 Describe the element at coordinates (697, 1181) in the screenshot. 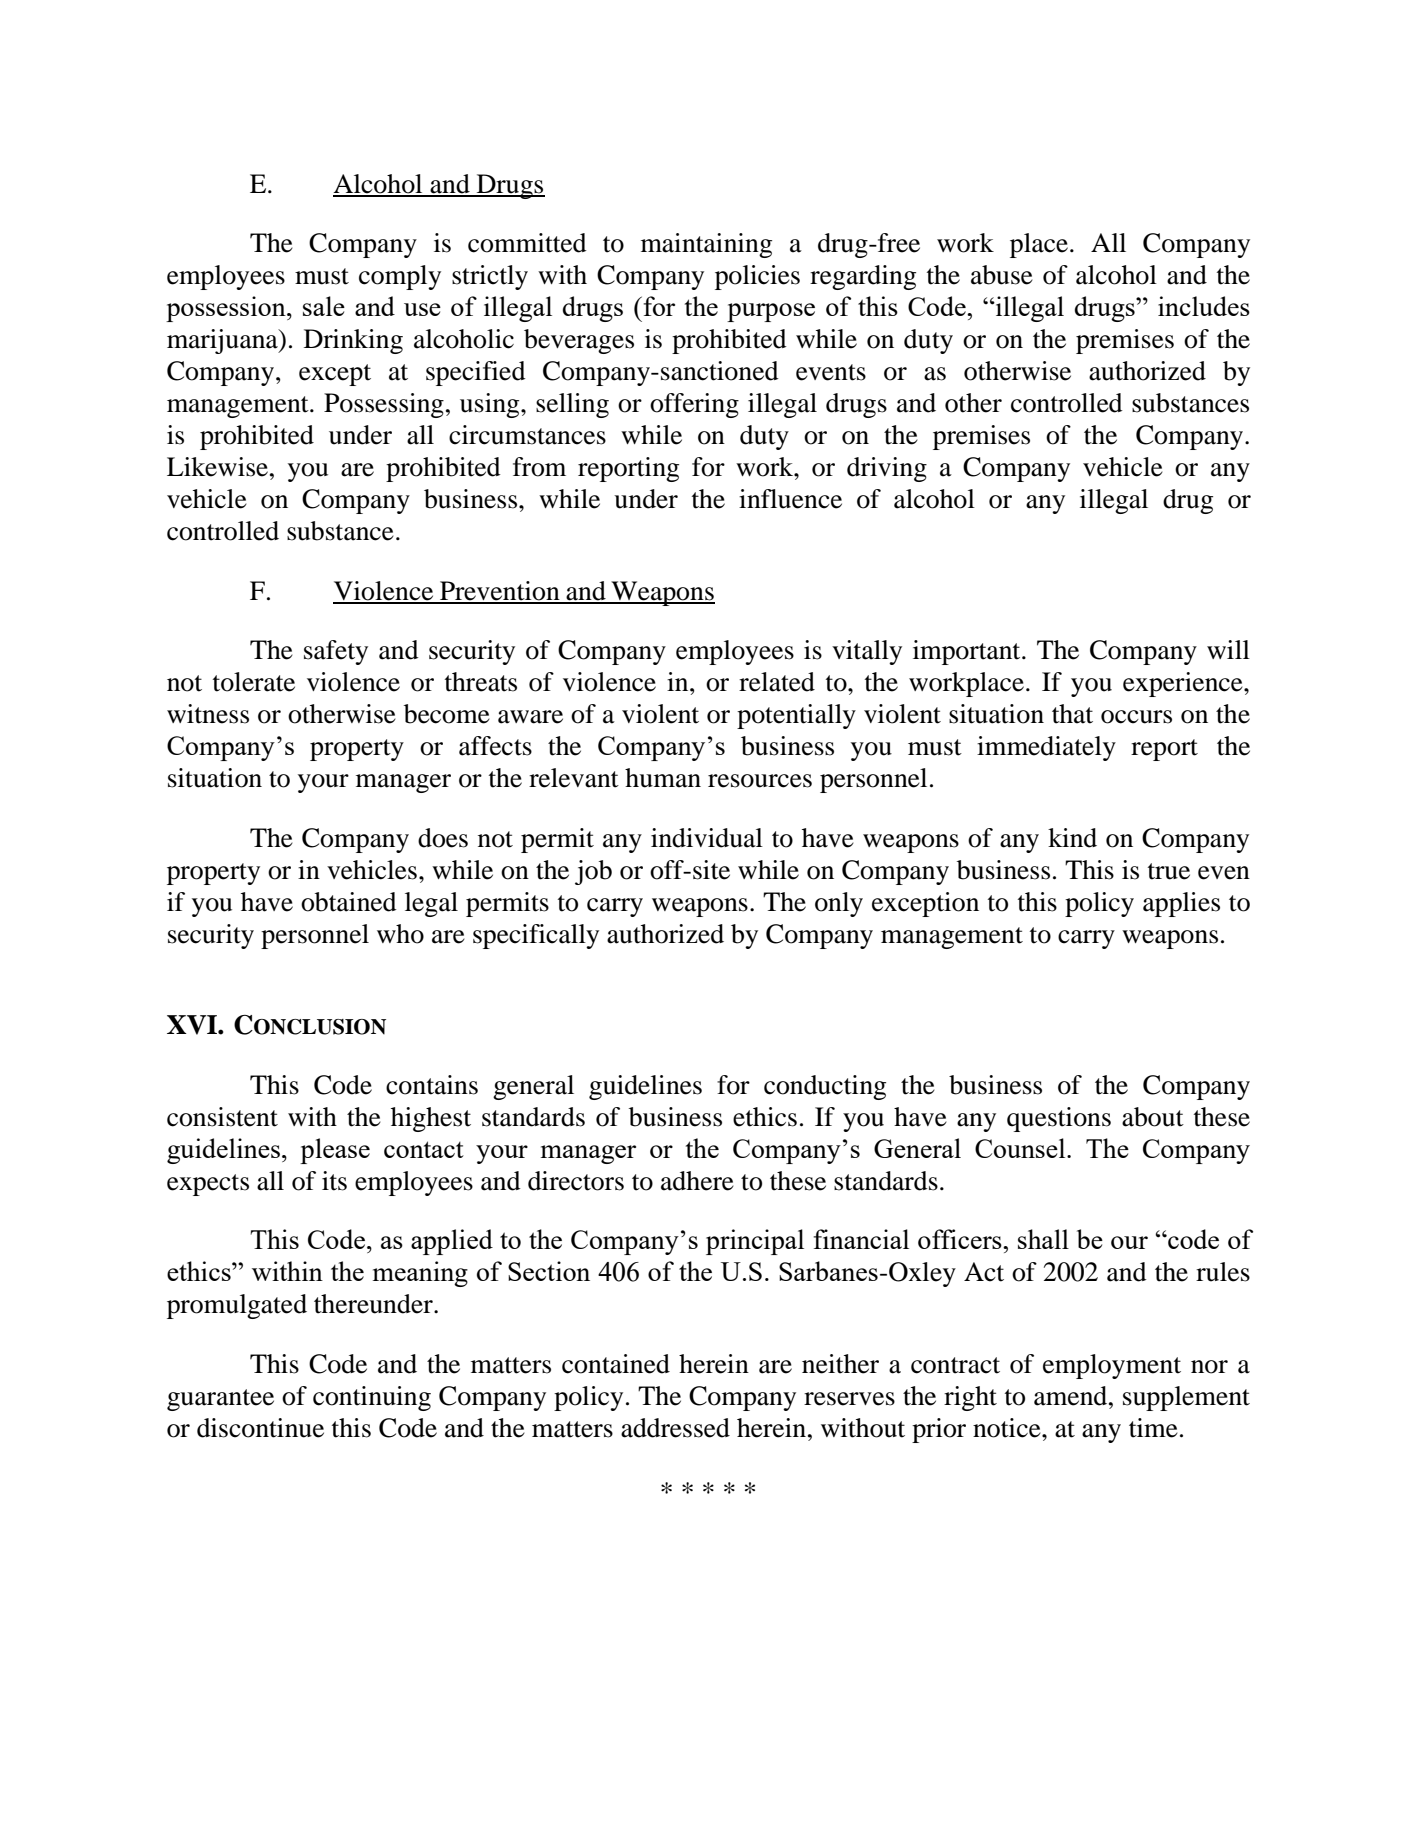

I see `adhere` at that location.
